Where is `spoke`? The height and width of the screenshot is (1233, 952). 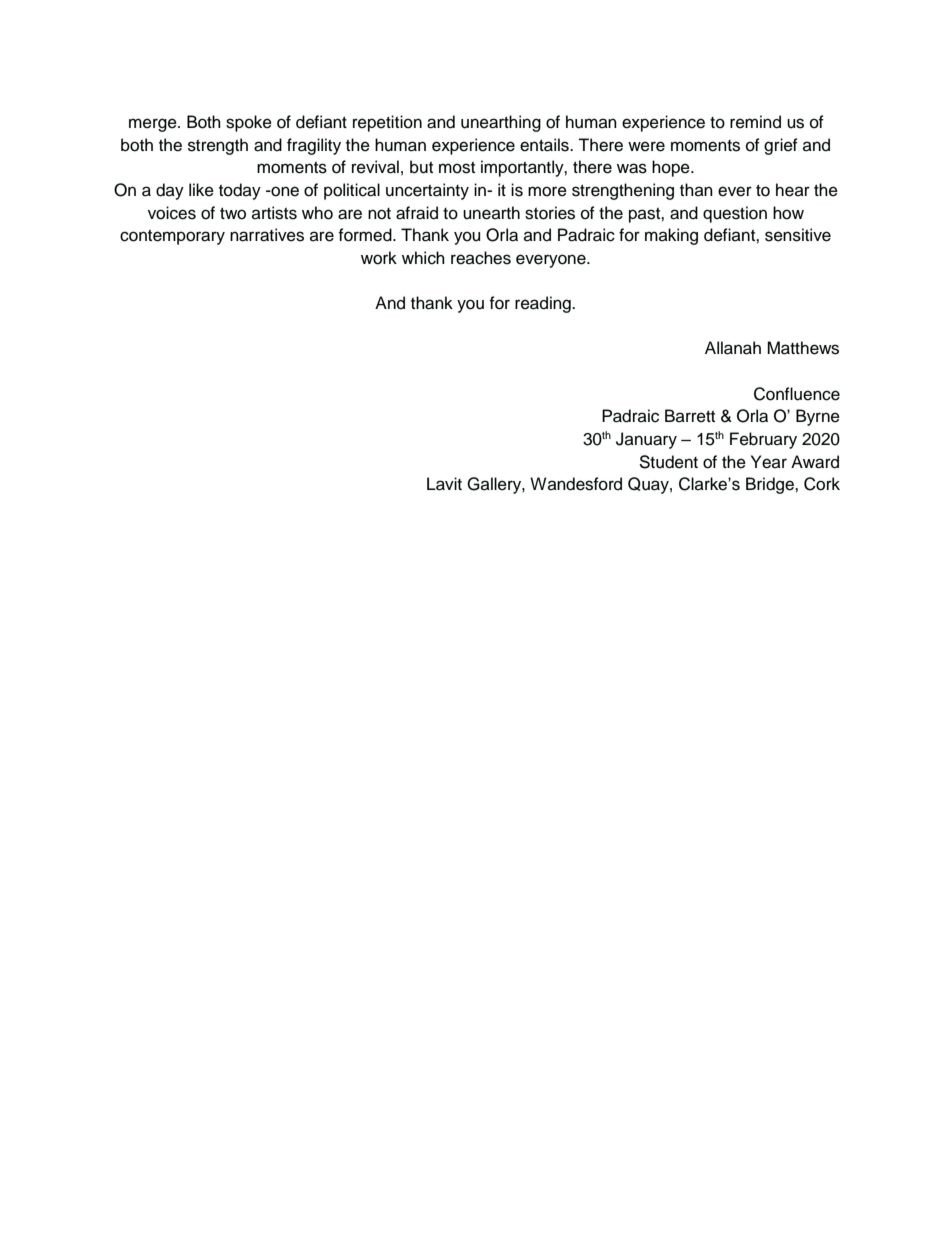
spoke is located at coordinates (249, 123).
